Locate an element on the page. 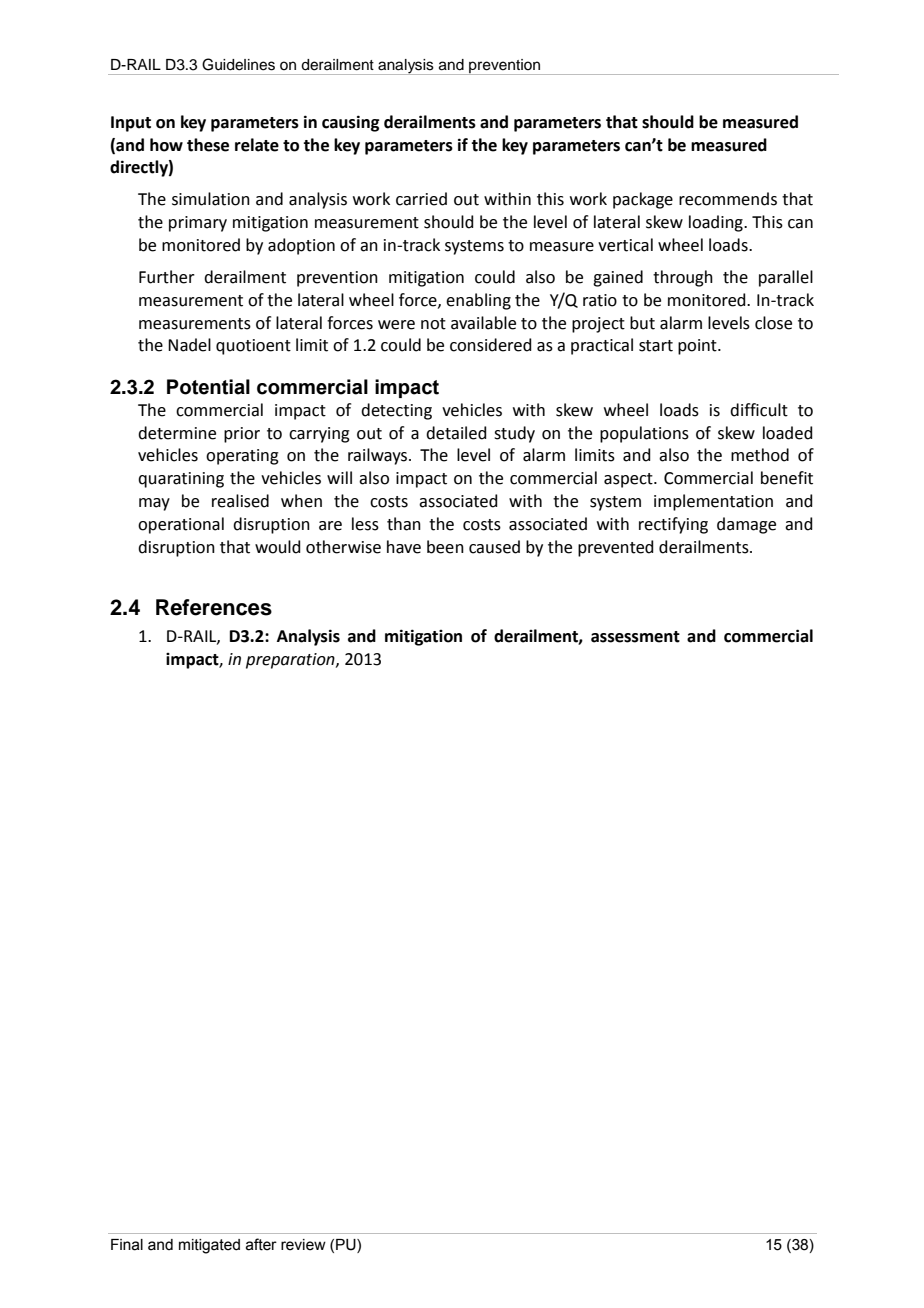 This document has height=1308, width=924. been is located at coordinates (445, 547).
